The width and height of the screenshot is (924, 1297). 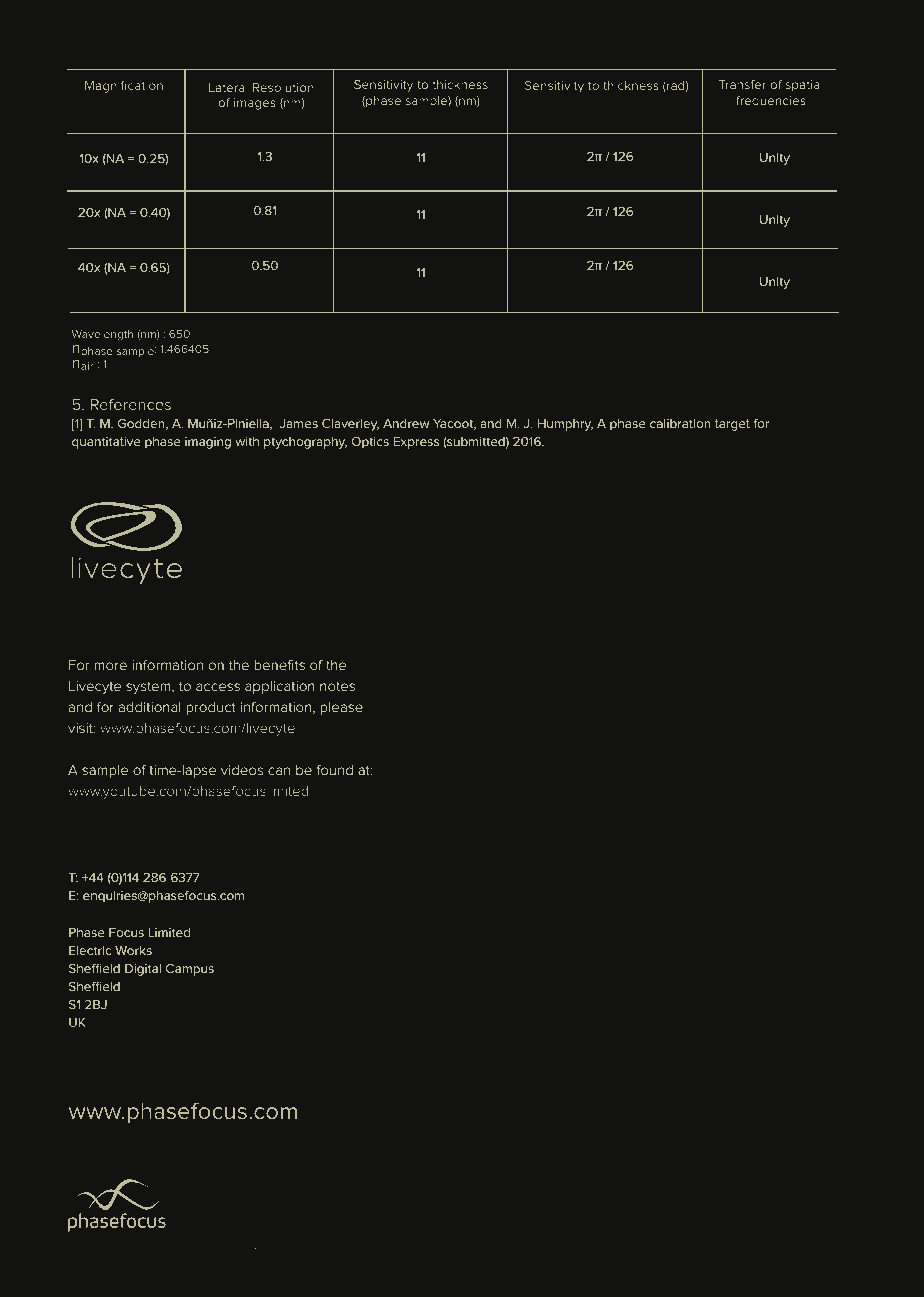 I want to click on Resolution, so click(x=283, y=87).
